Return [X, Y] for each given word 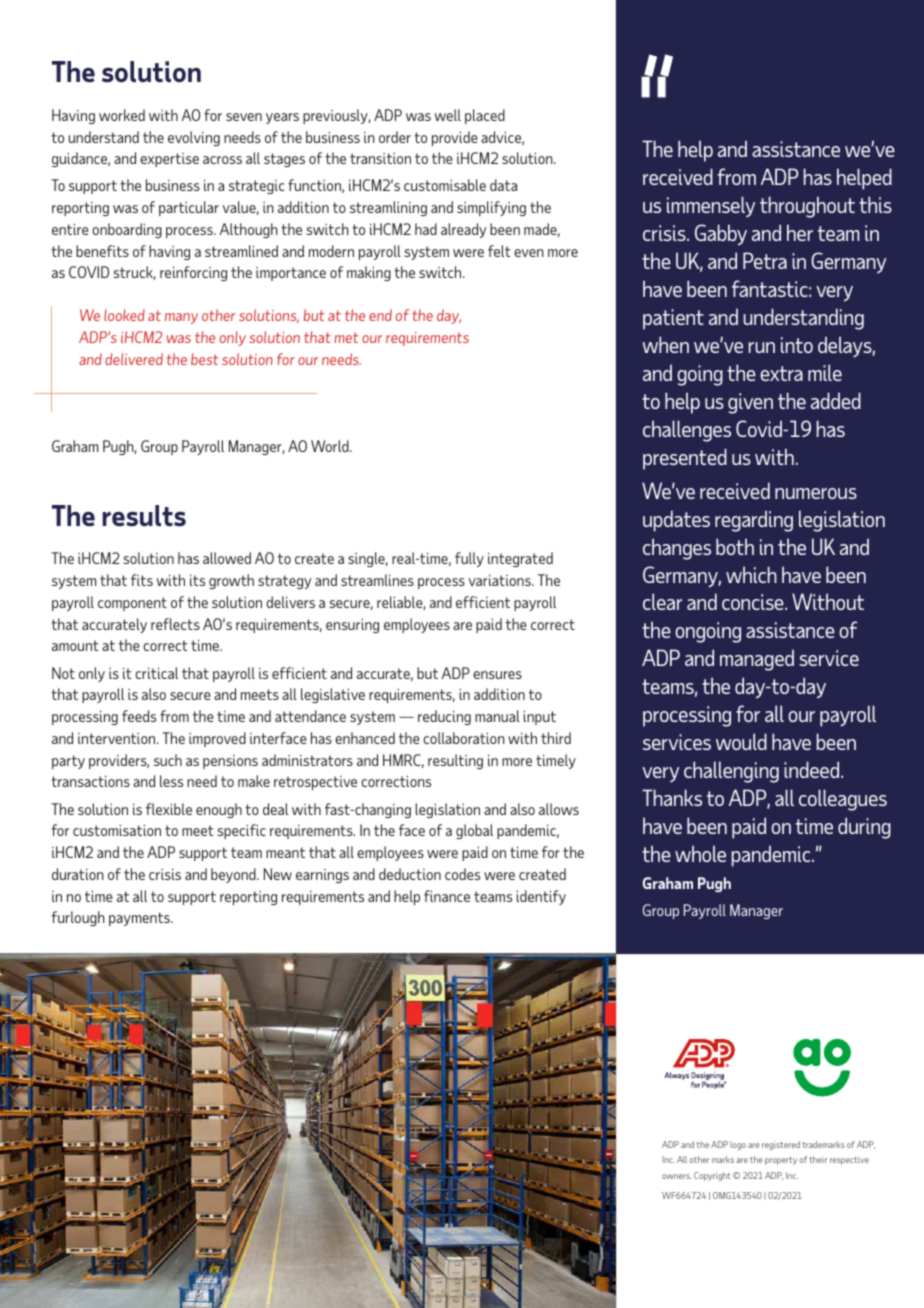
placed [485, 116]
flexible [169, 809]
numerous [816, 493]
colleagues [843, 800]
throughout [807, 207]
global [474, 831]
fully [469, 559]
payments [140, 919]
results [144, 516]
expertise [169, 160]
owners [677, 1176]
